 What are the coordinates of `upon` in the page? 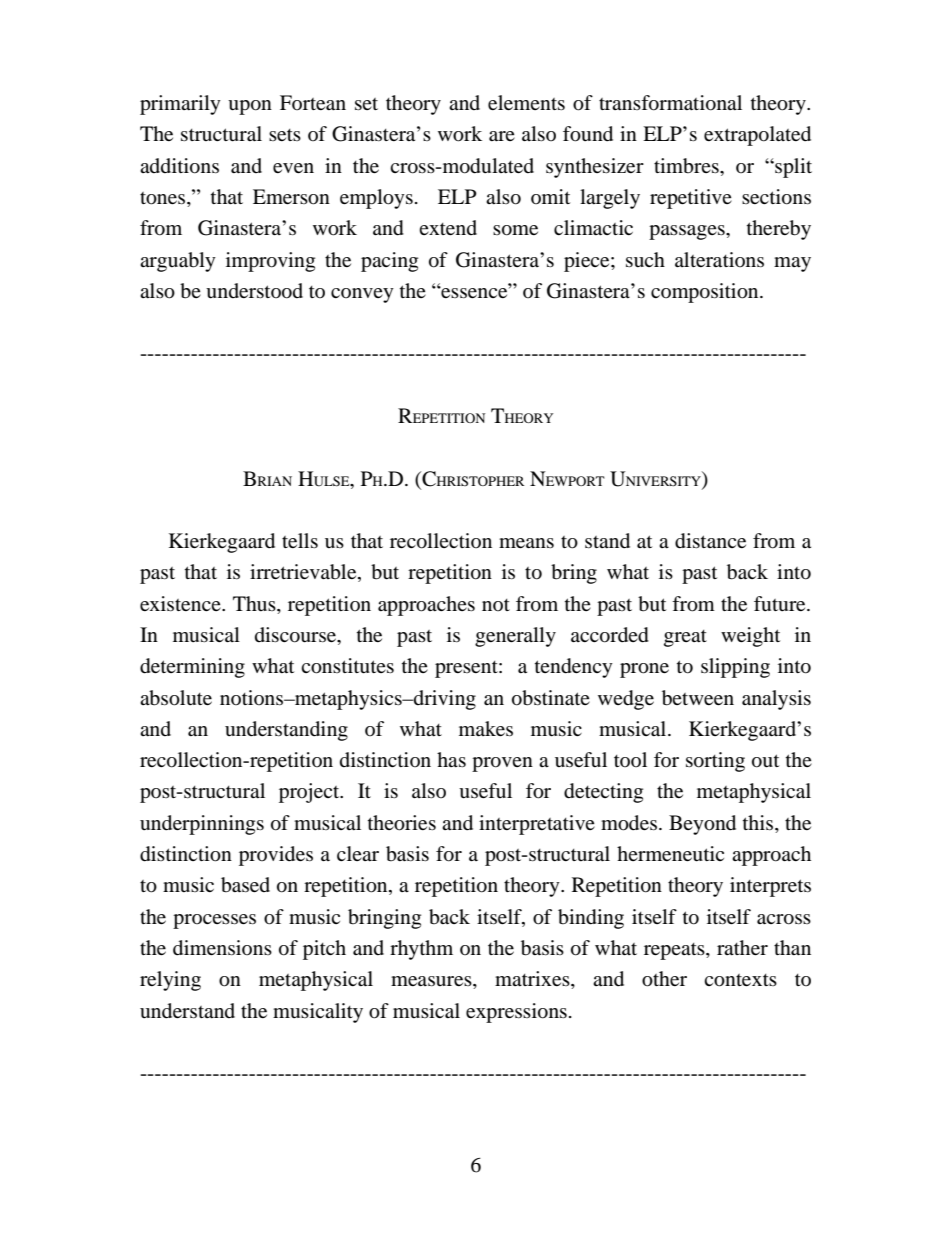 It's located at (250, 107).
